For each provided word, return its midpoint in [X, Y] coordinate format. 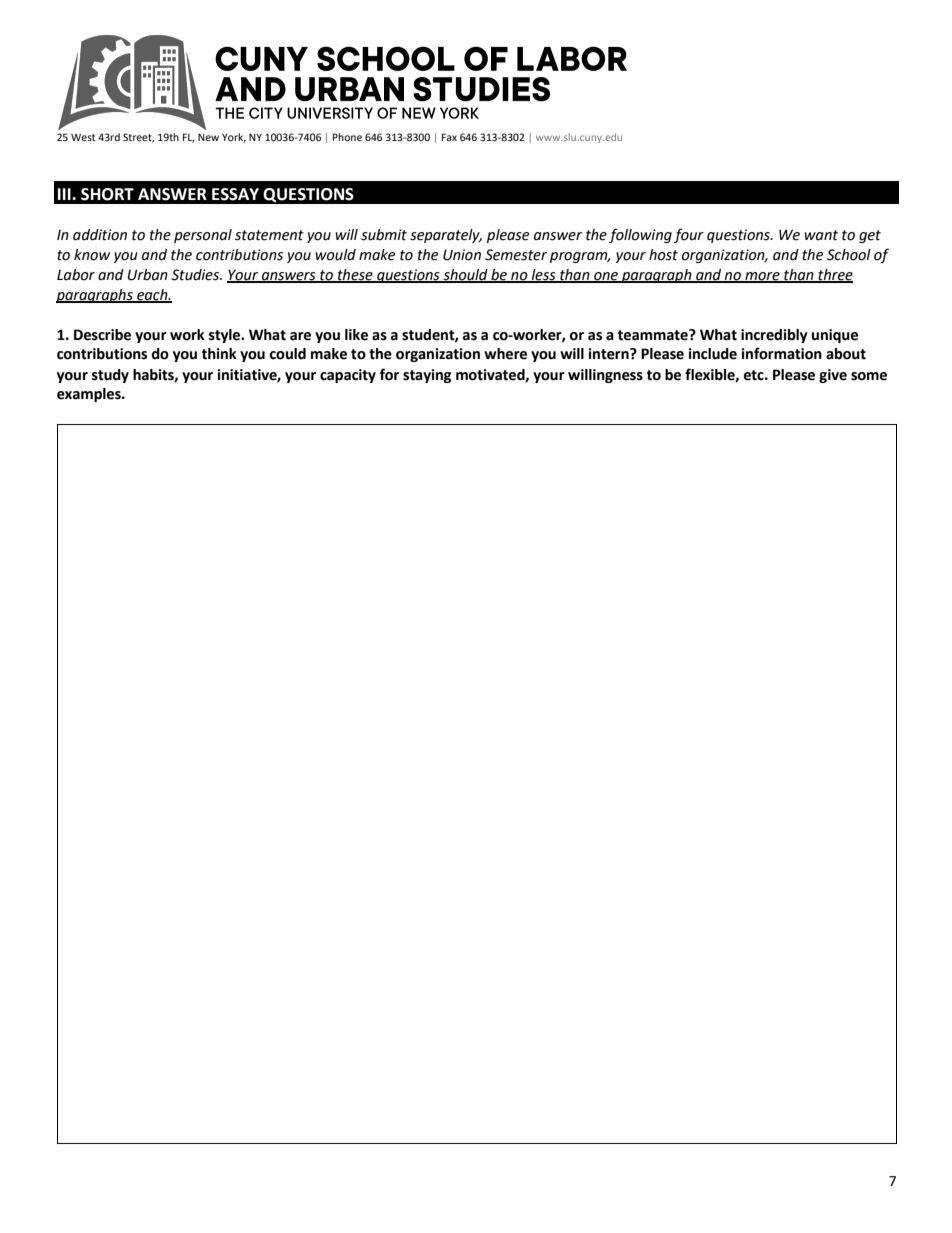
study [110, 376]
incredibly [774, 336]
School [849, 255]
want [821, 235]
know [92, 255]
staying [427, 376]
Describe [102, 335]
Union [462, 255]
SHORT [107, 194]
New [208, 137]
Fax [449, 137]
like [356, 335]
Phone [347, 137]
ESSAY [235, 194]
